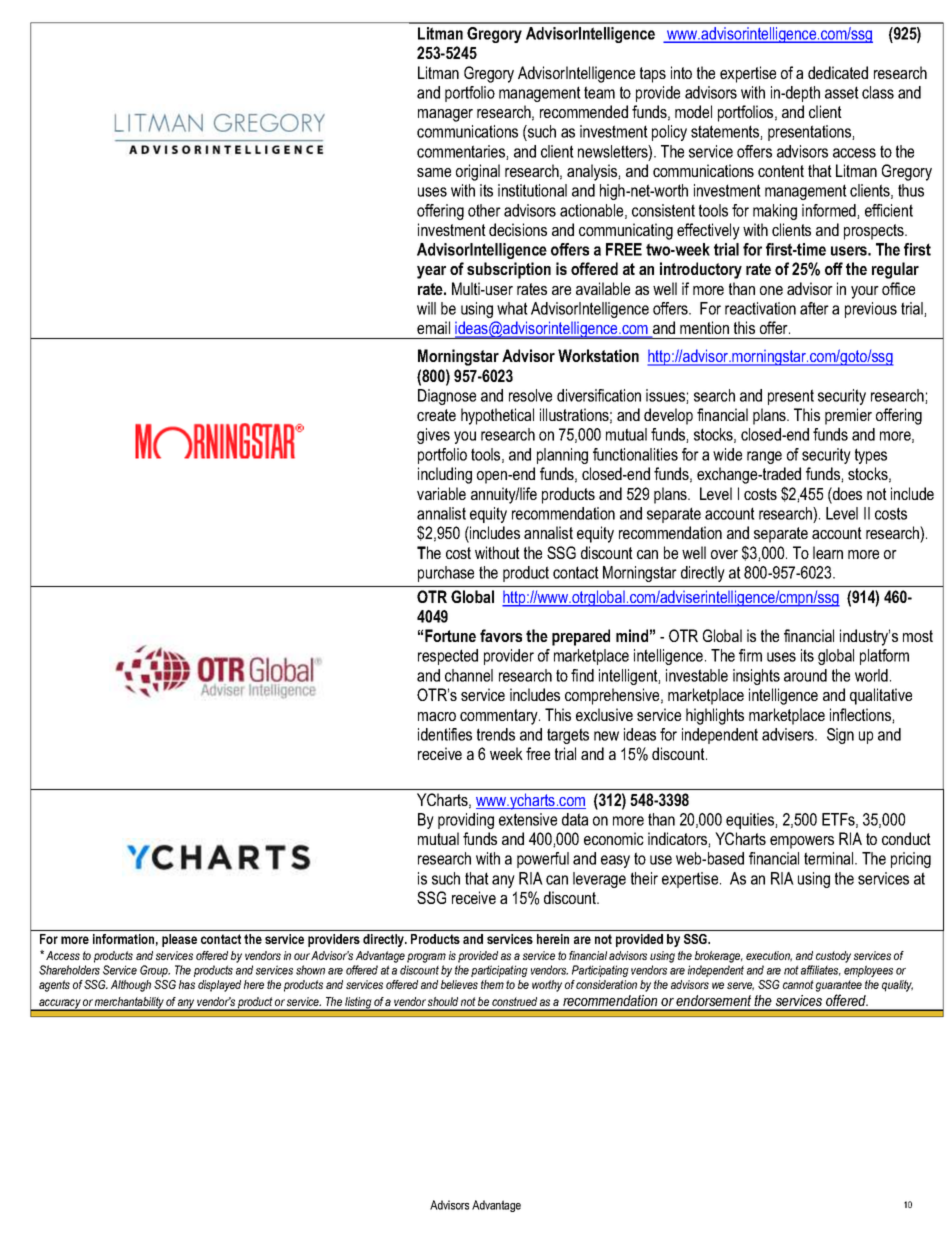 This screenshot has height=1233, width=952. I want to click on Group, so click(155, 971).
